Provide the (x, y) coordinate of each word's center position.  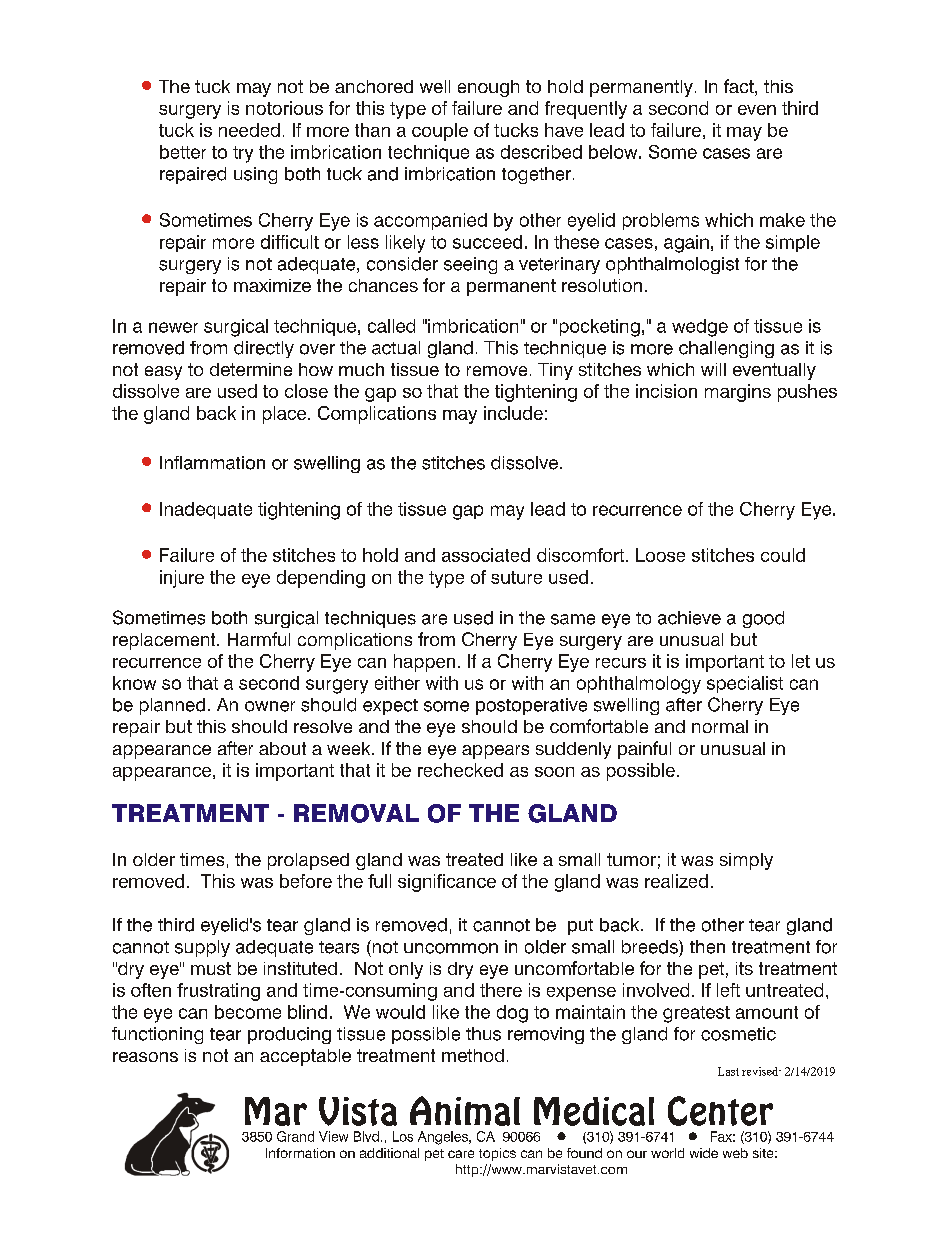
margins (738, 393)
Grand (295, 1136)
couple (440, 132)
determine (251, 369)
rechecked (460, 770)
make (782, 220)
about (282, 748)
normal (720, 726)
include (513, 413)
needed (249, 130)
